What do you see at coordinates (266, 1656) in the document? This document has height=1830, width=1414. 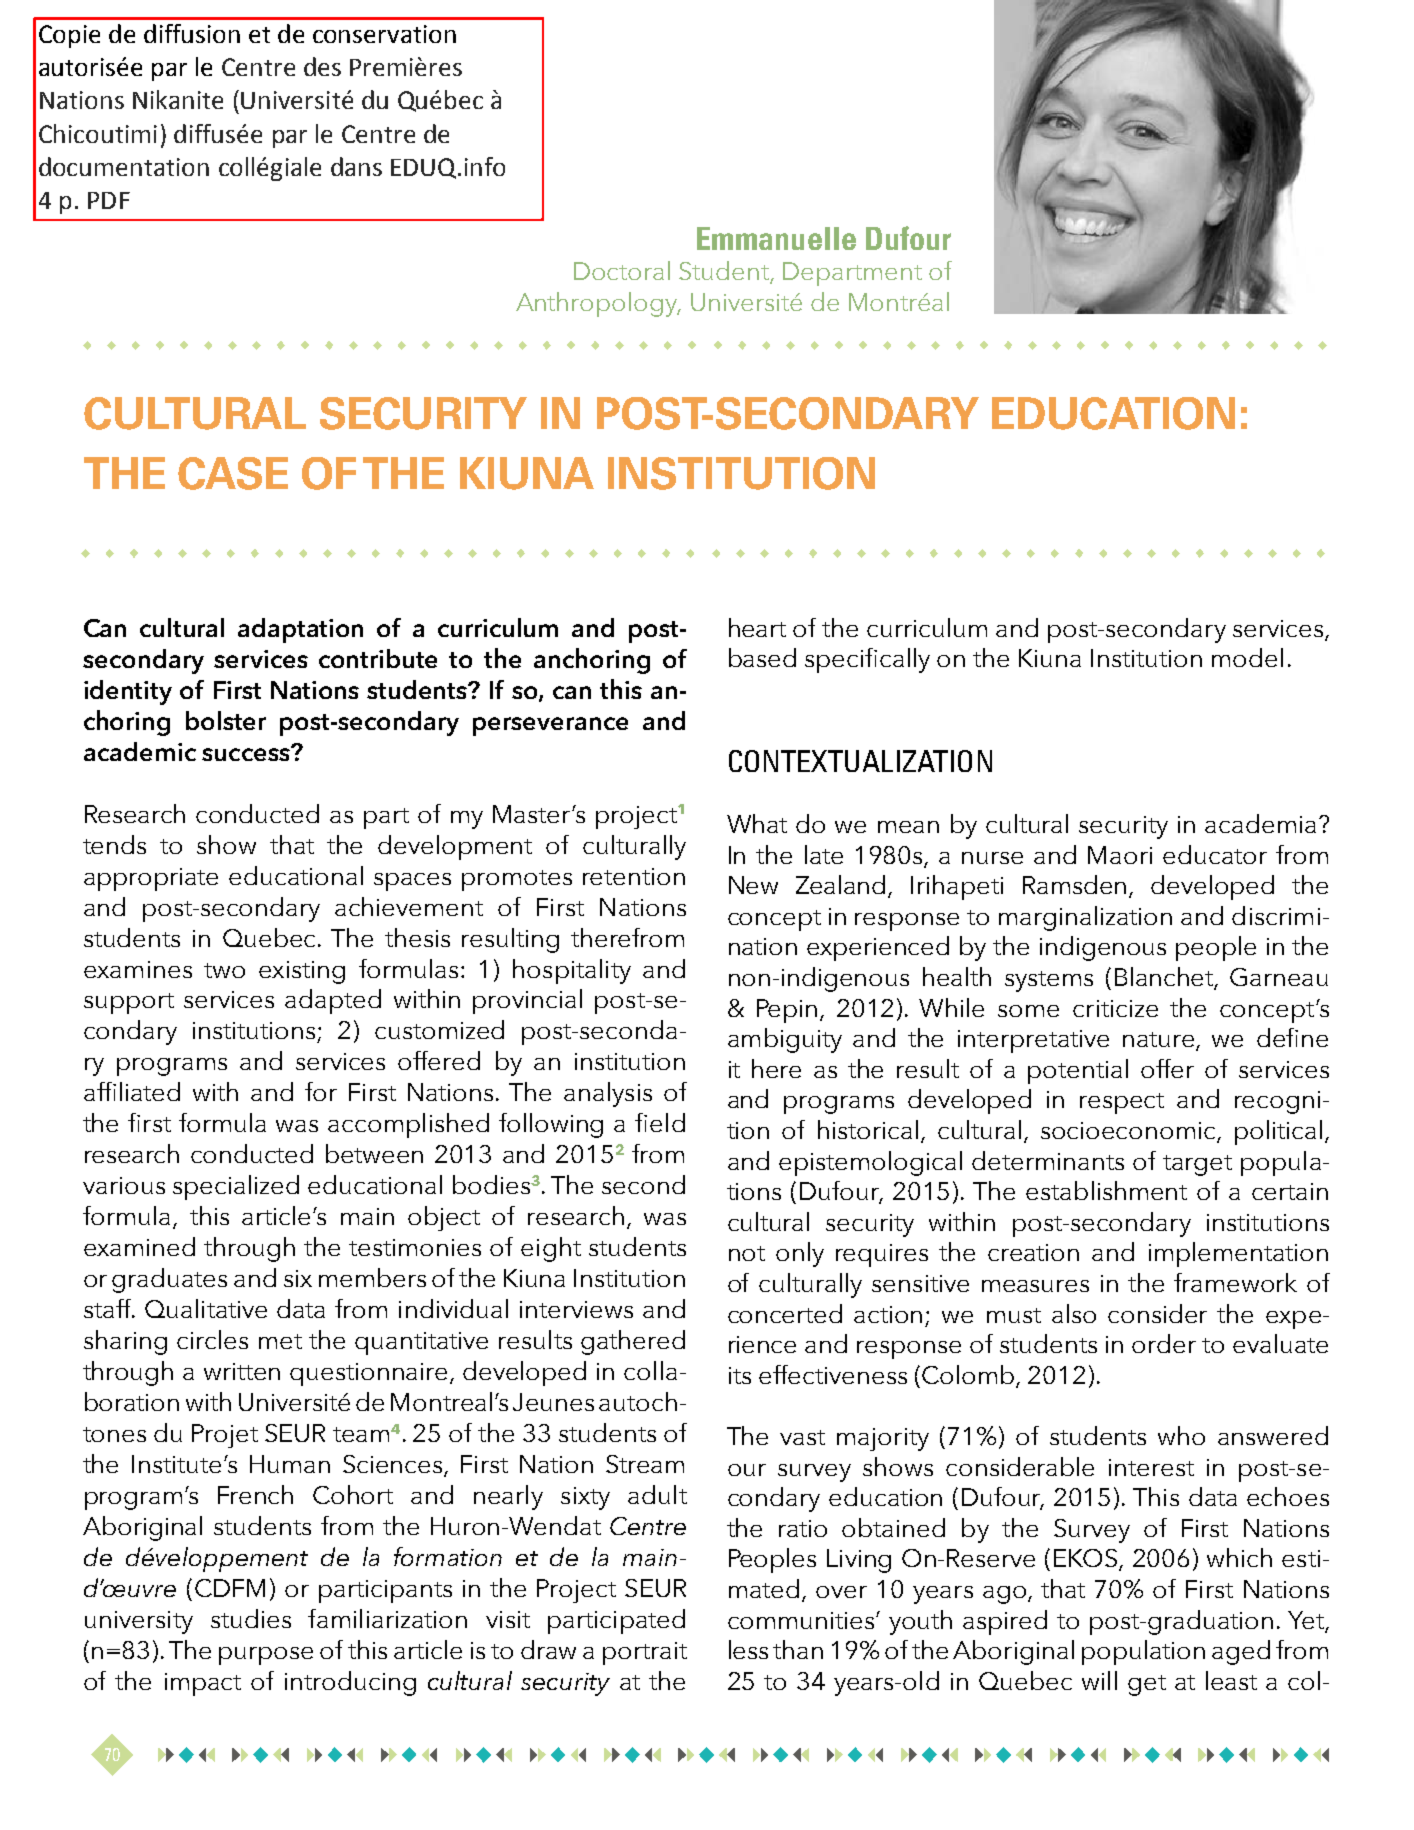 I see `purpose` at bounding box center [266, 1656].
